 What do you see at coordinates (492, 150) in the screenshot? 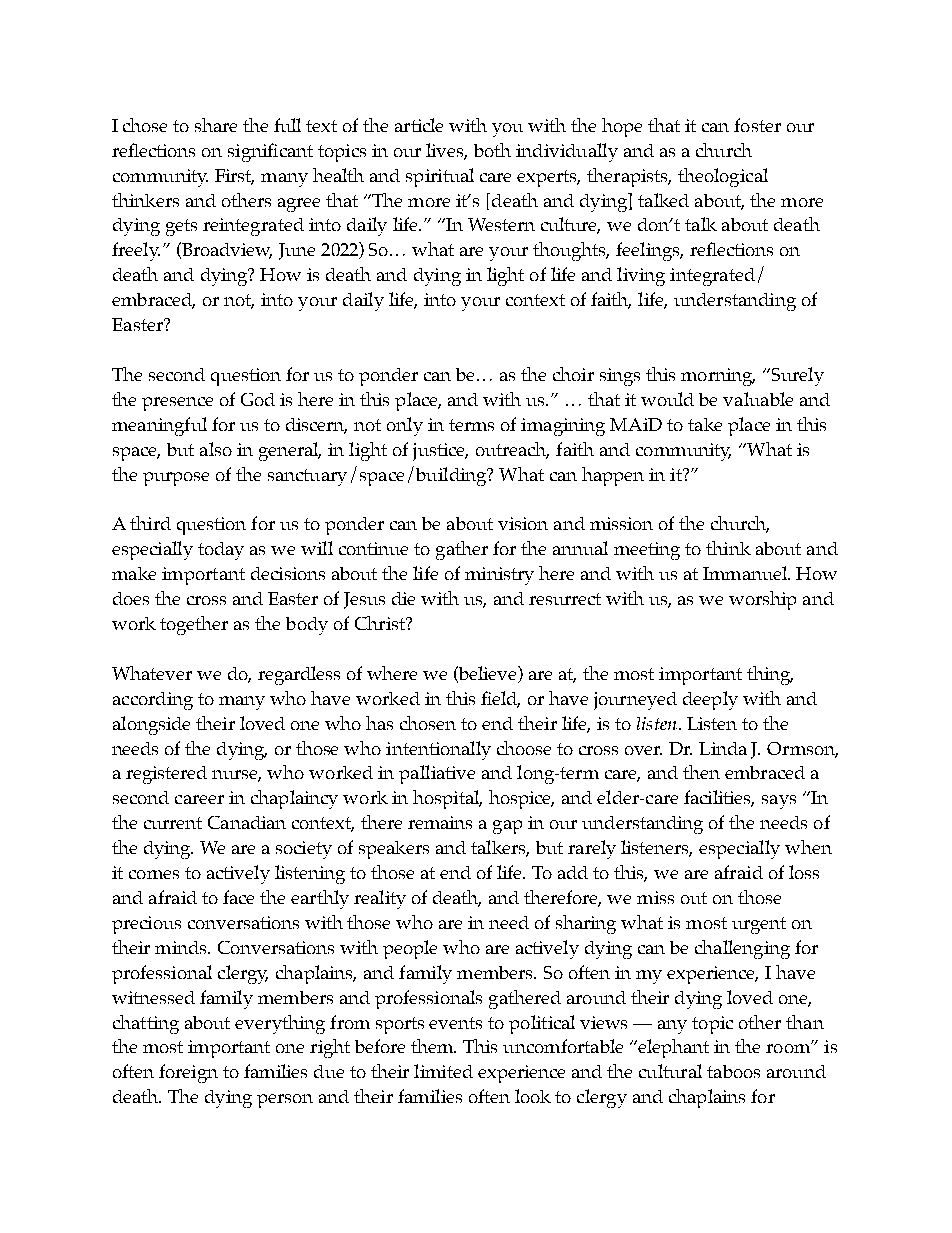
I see `both` at bounding box center [492, 150].
